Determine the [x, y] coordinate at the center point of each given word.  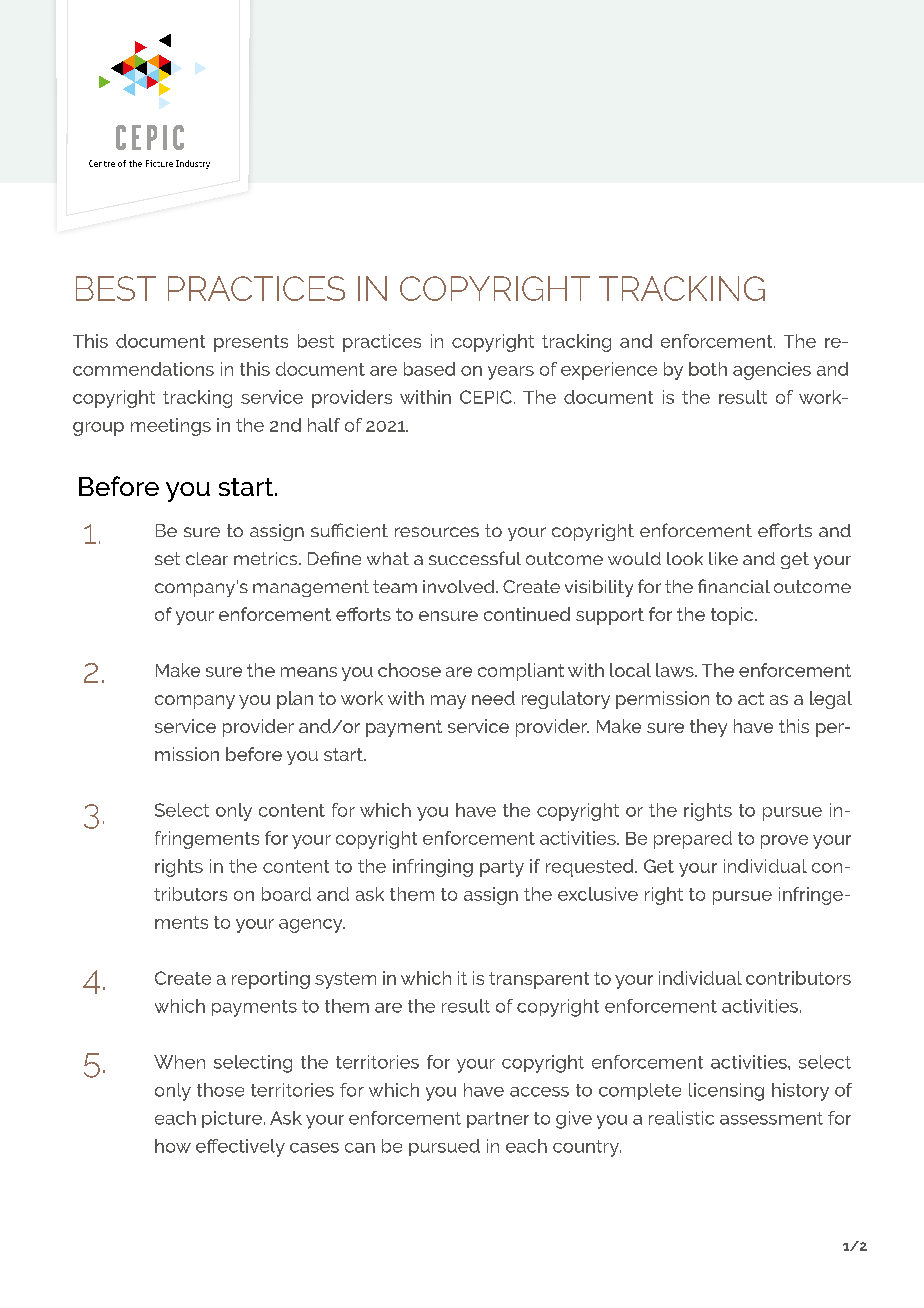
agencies [772, 371]
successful [475, 558]
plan [295, 700]
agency [312, 926]
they [708, 728]
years [511, 373]
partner [498, 1120]
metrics [267, 558]
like [723, 558]
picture [233, 1119]
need [493, 698]
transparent [539, 980]
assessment [771, 1118]
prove [784, 842]
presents [251, 343]
